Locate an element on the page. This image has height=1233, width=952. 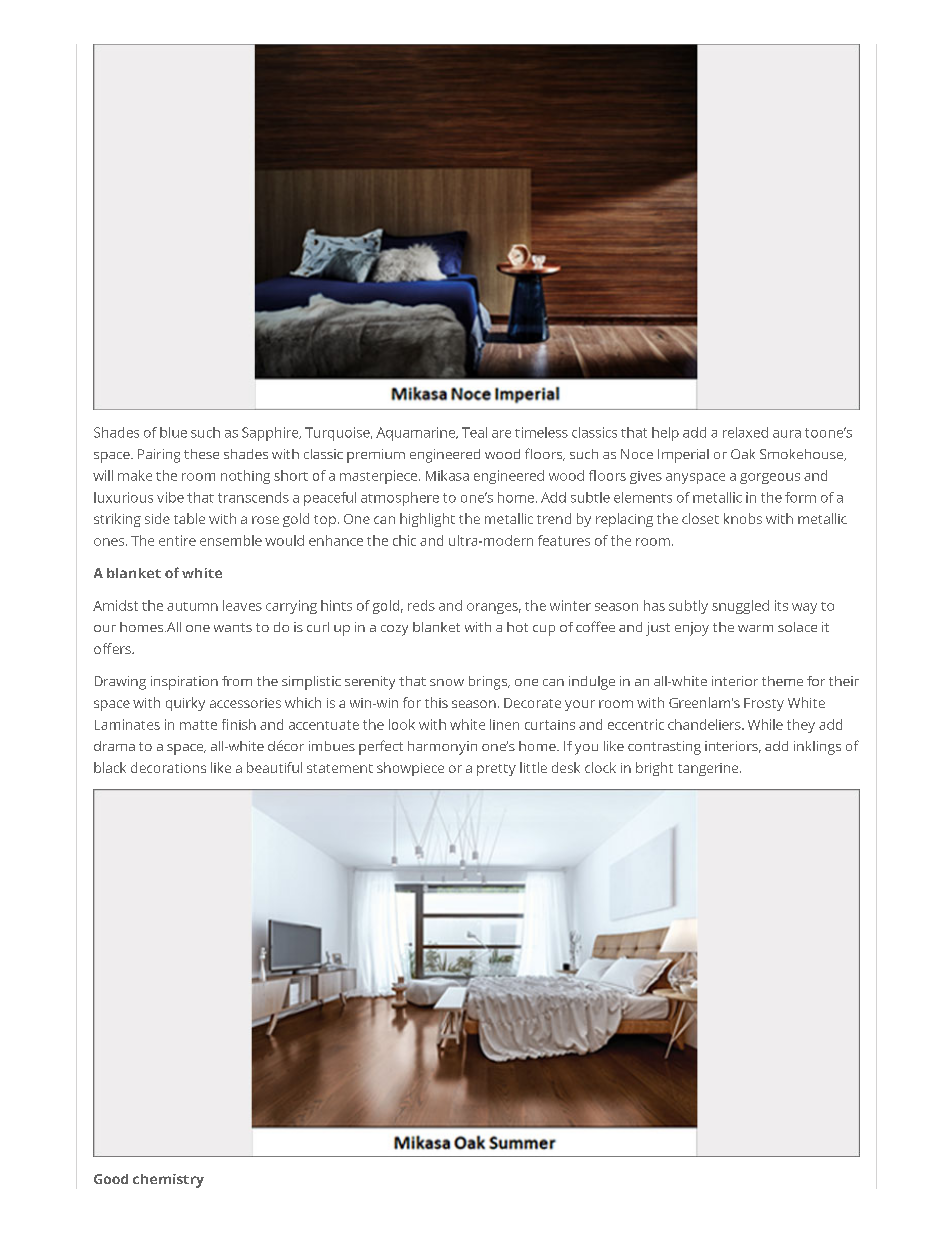
showpiece is located at coordinates (410, 769).
